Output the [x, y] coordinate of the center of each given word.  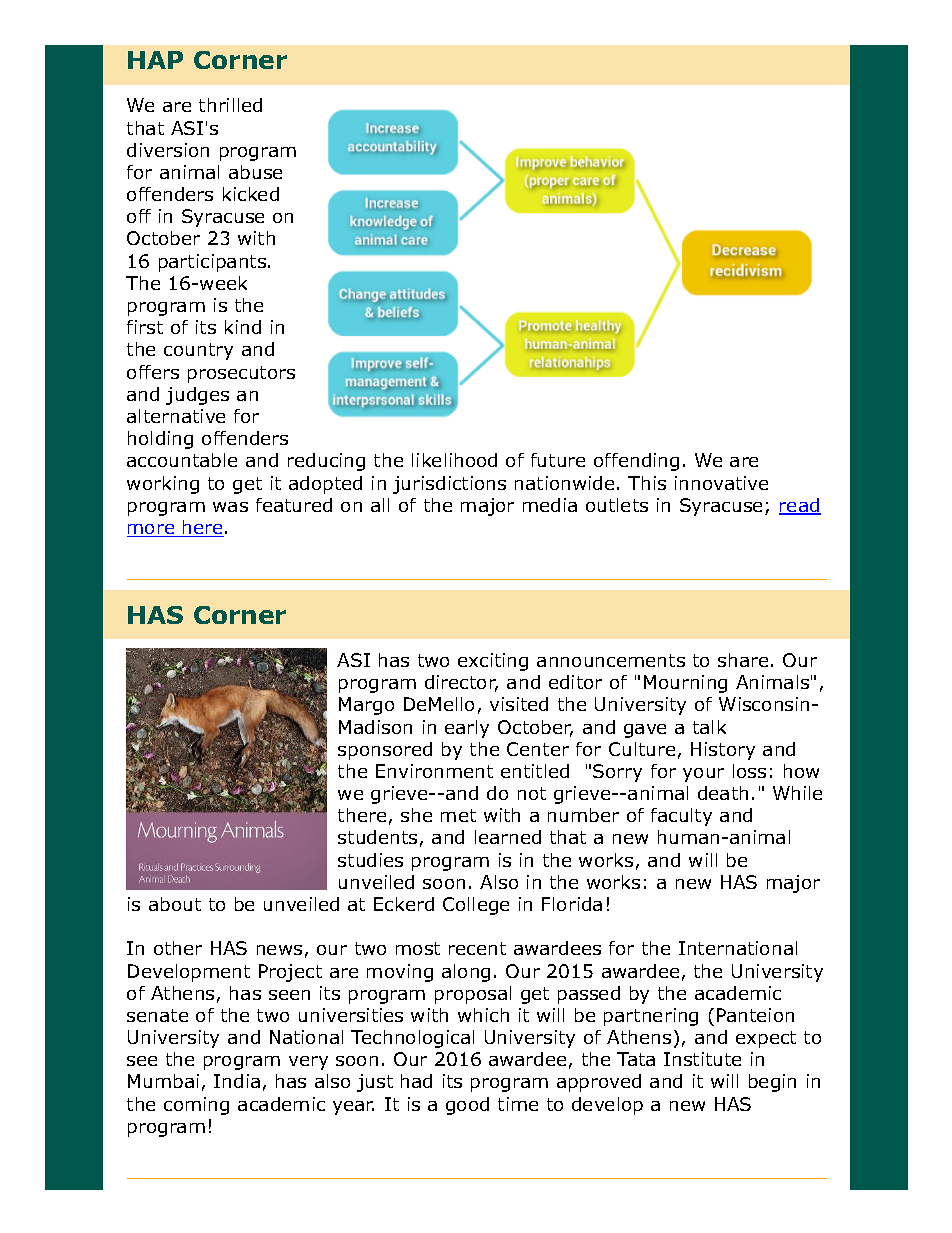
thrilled [230, 105]
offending [636, 462]
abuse [255, 172]
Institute [702, 1059]
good [467, 1106]
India [237, 1081]
